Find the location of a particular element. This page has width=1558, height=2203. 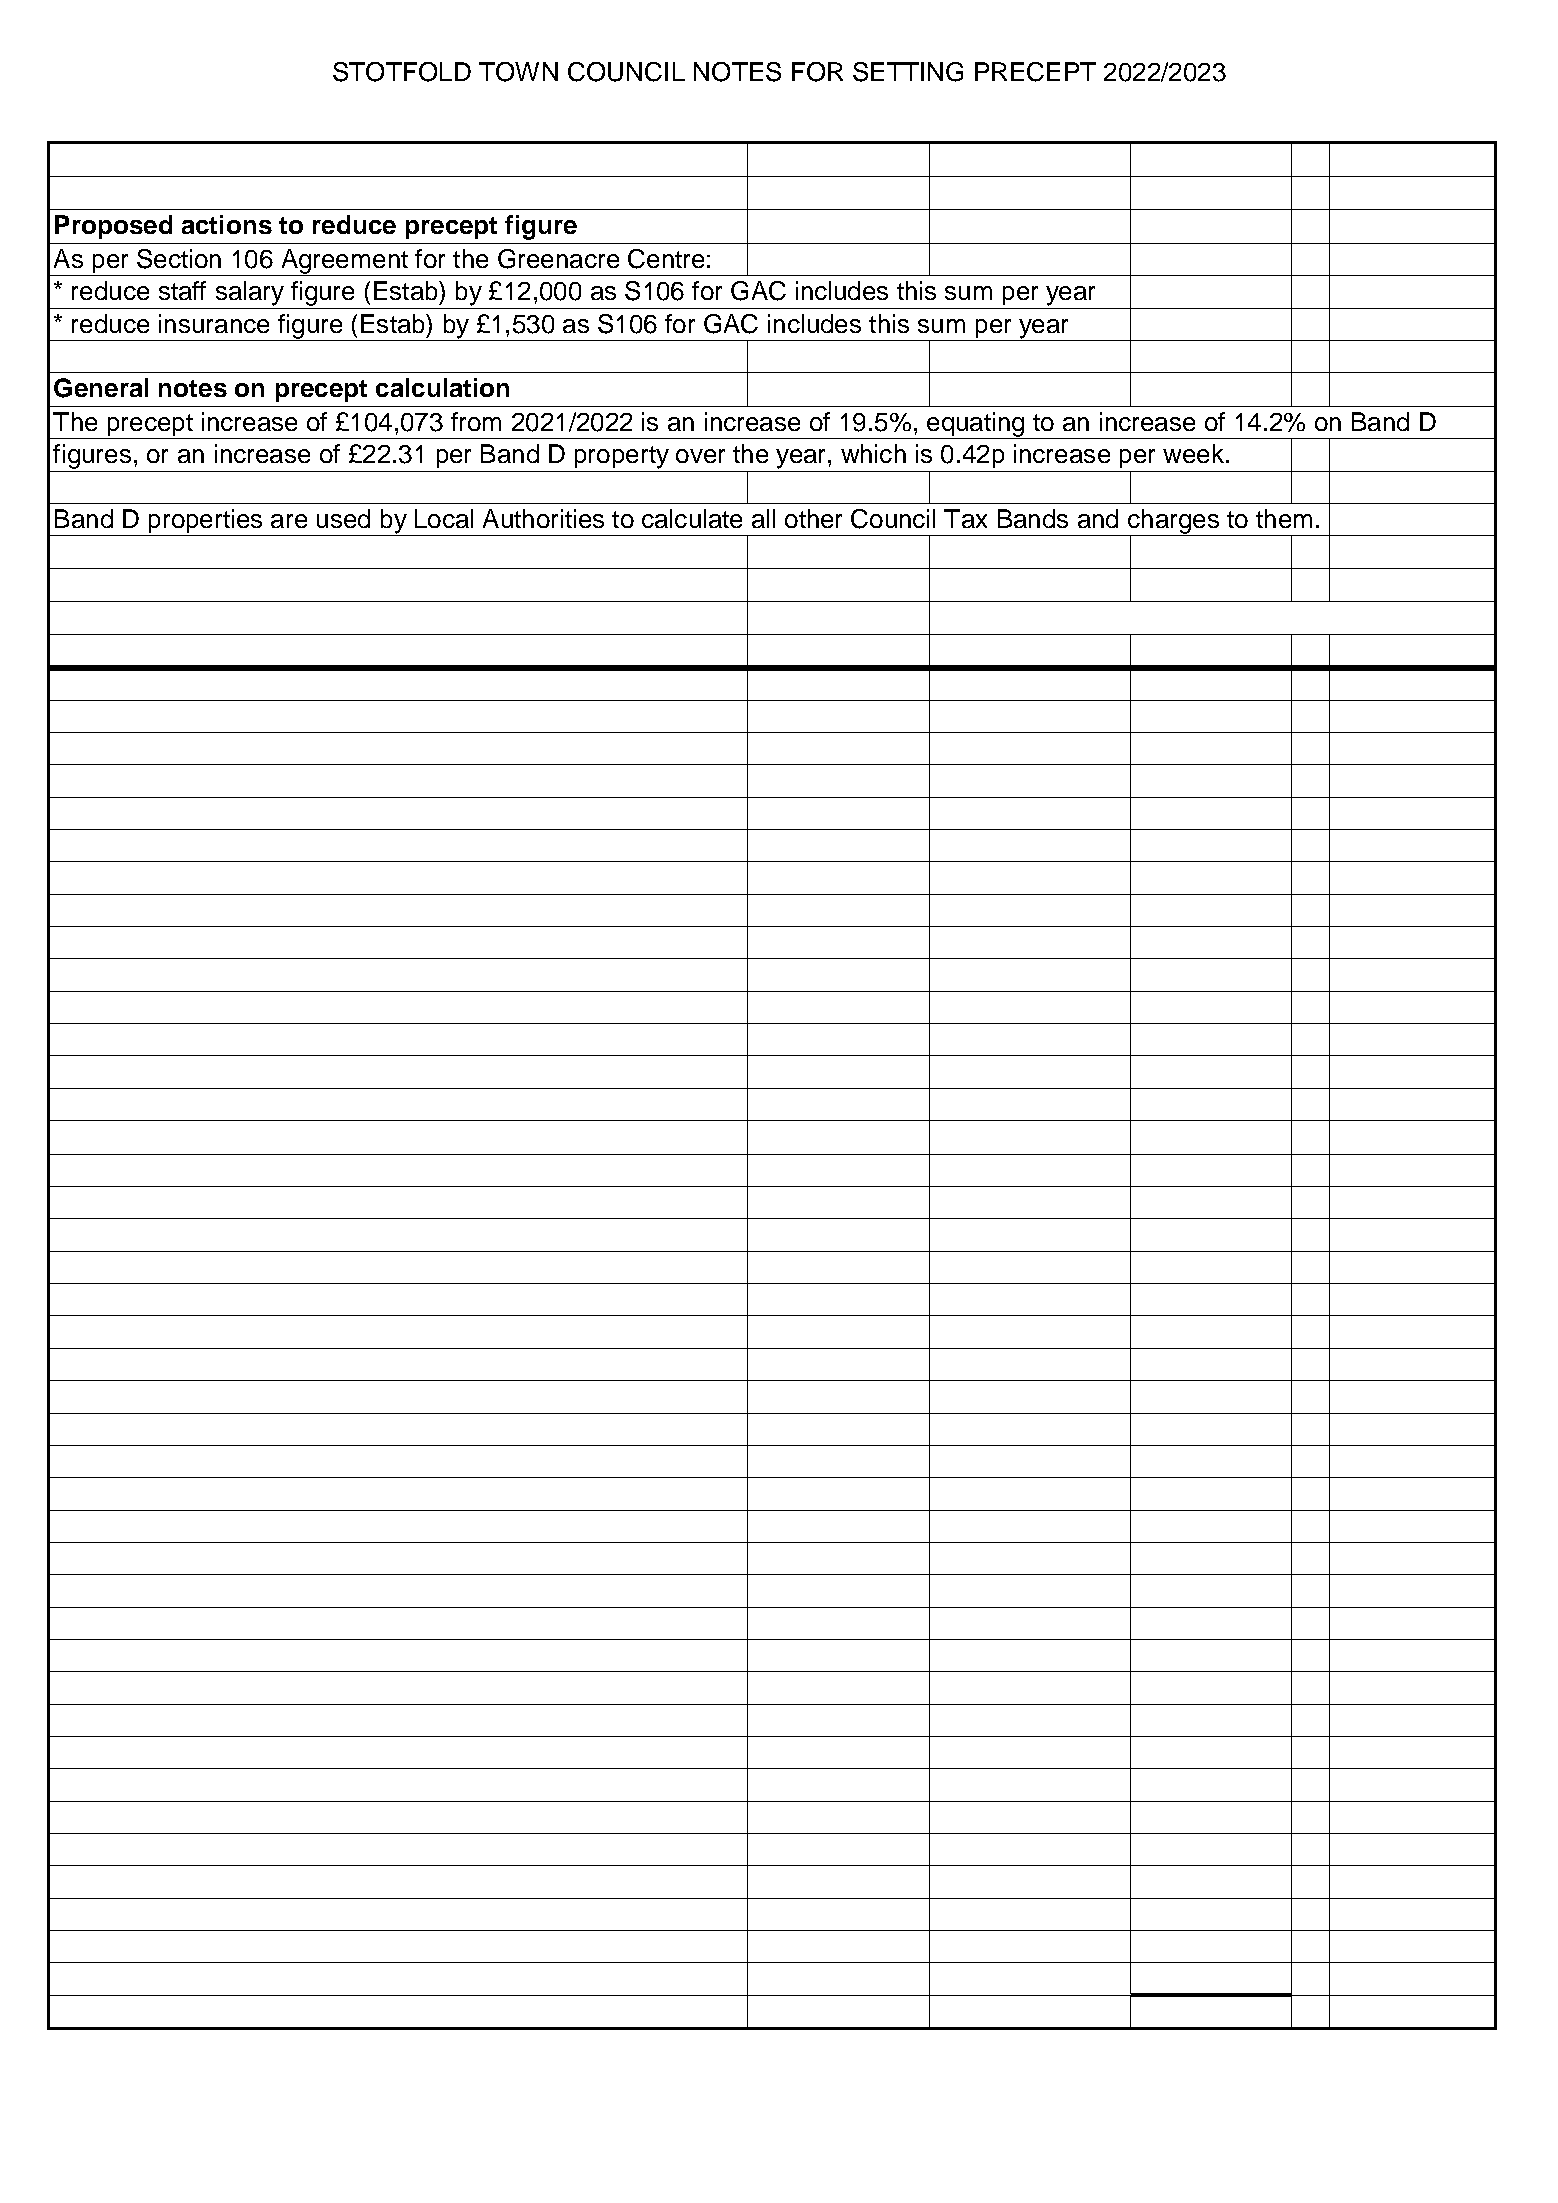

are is located at coordinates (289, 521).
